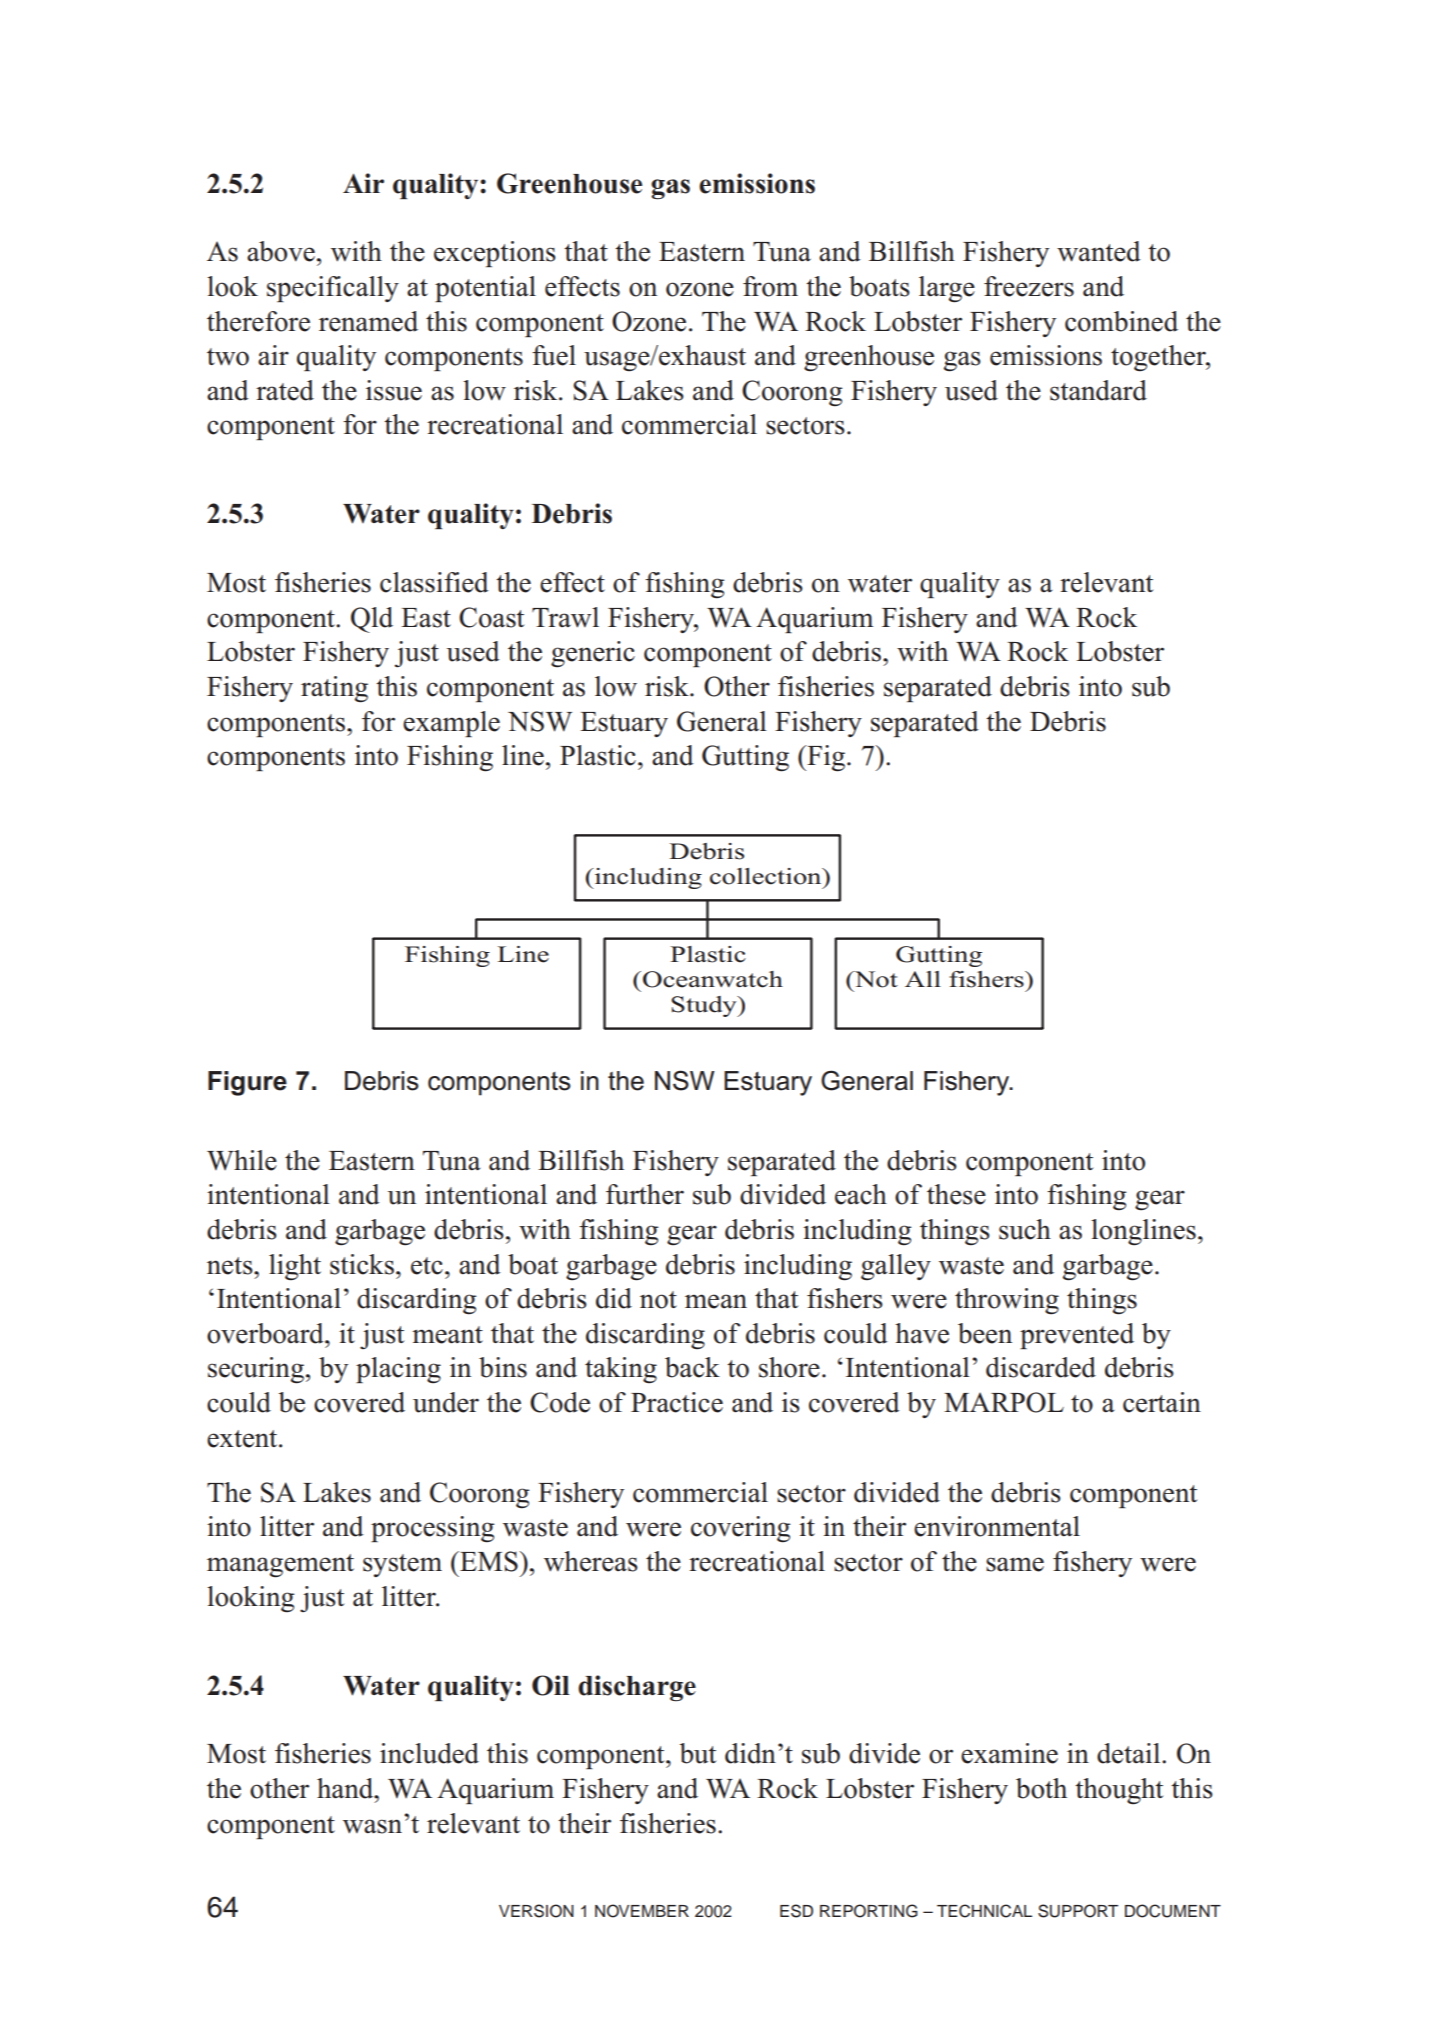 The height and width of the image is (2021, 1430). Describe the element at coordinates (705, 1006) in the image. I see `Study` at that location.
